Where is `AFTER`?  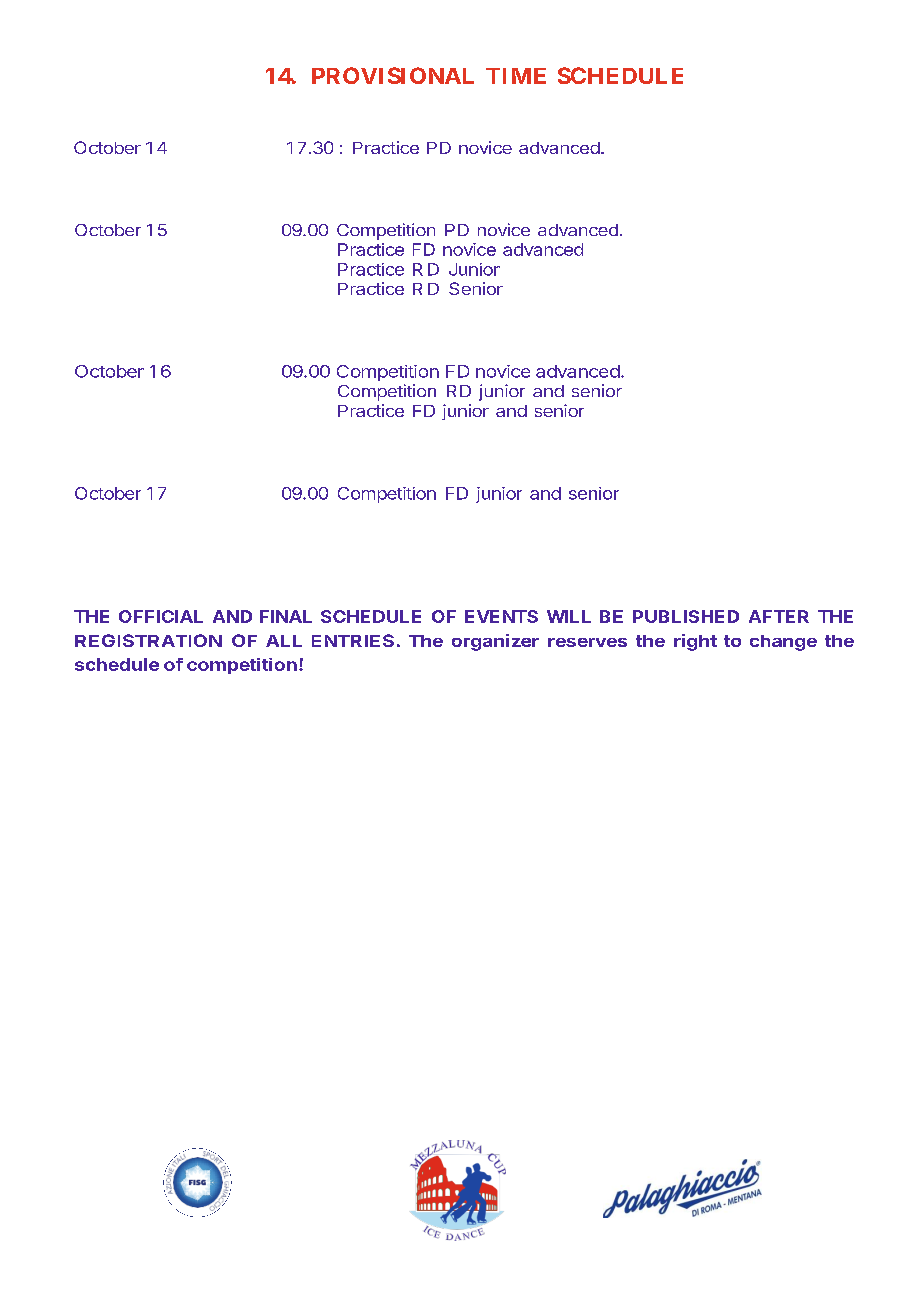 AFTER is located at coordinates (779, 616).
